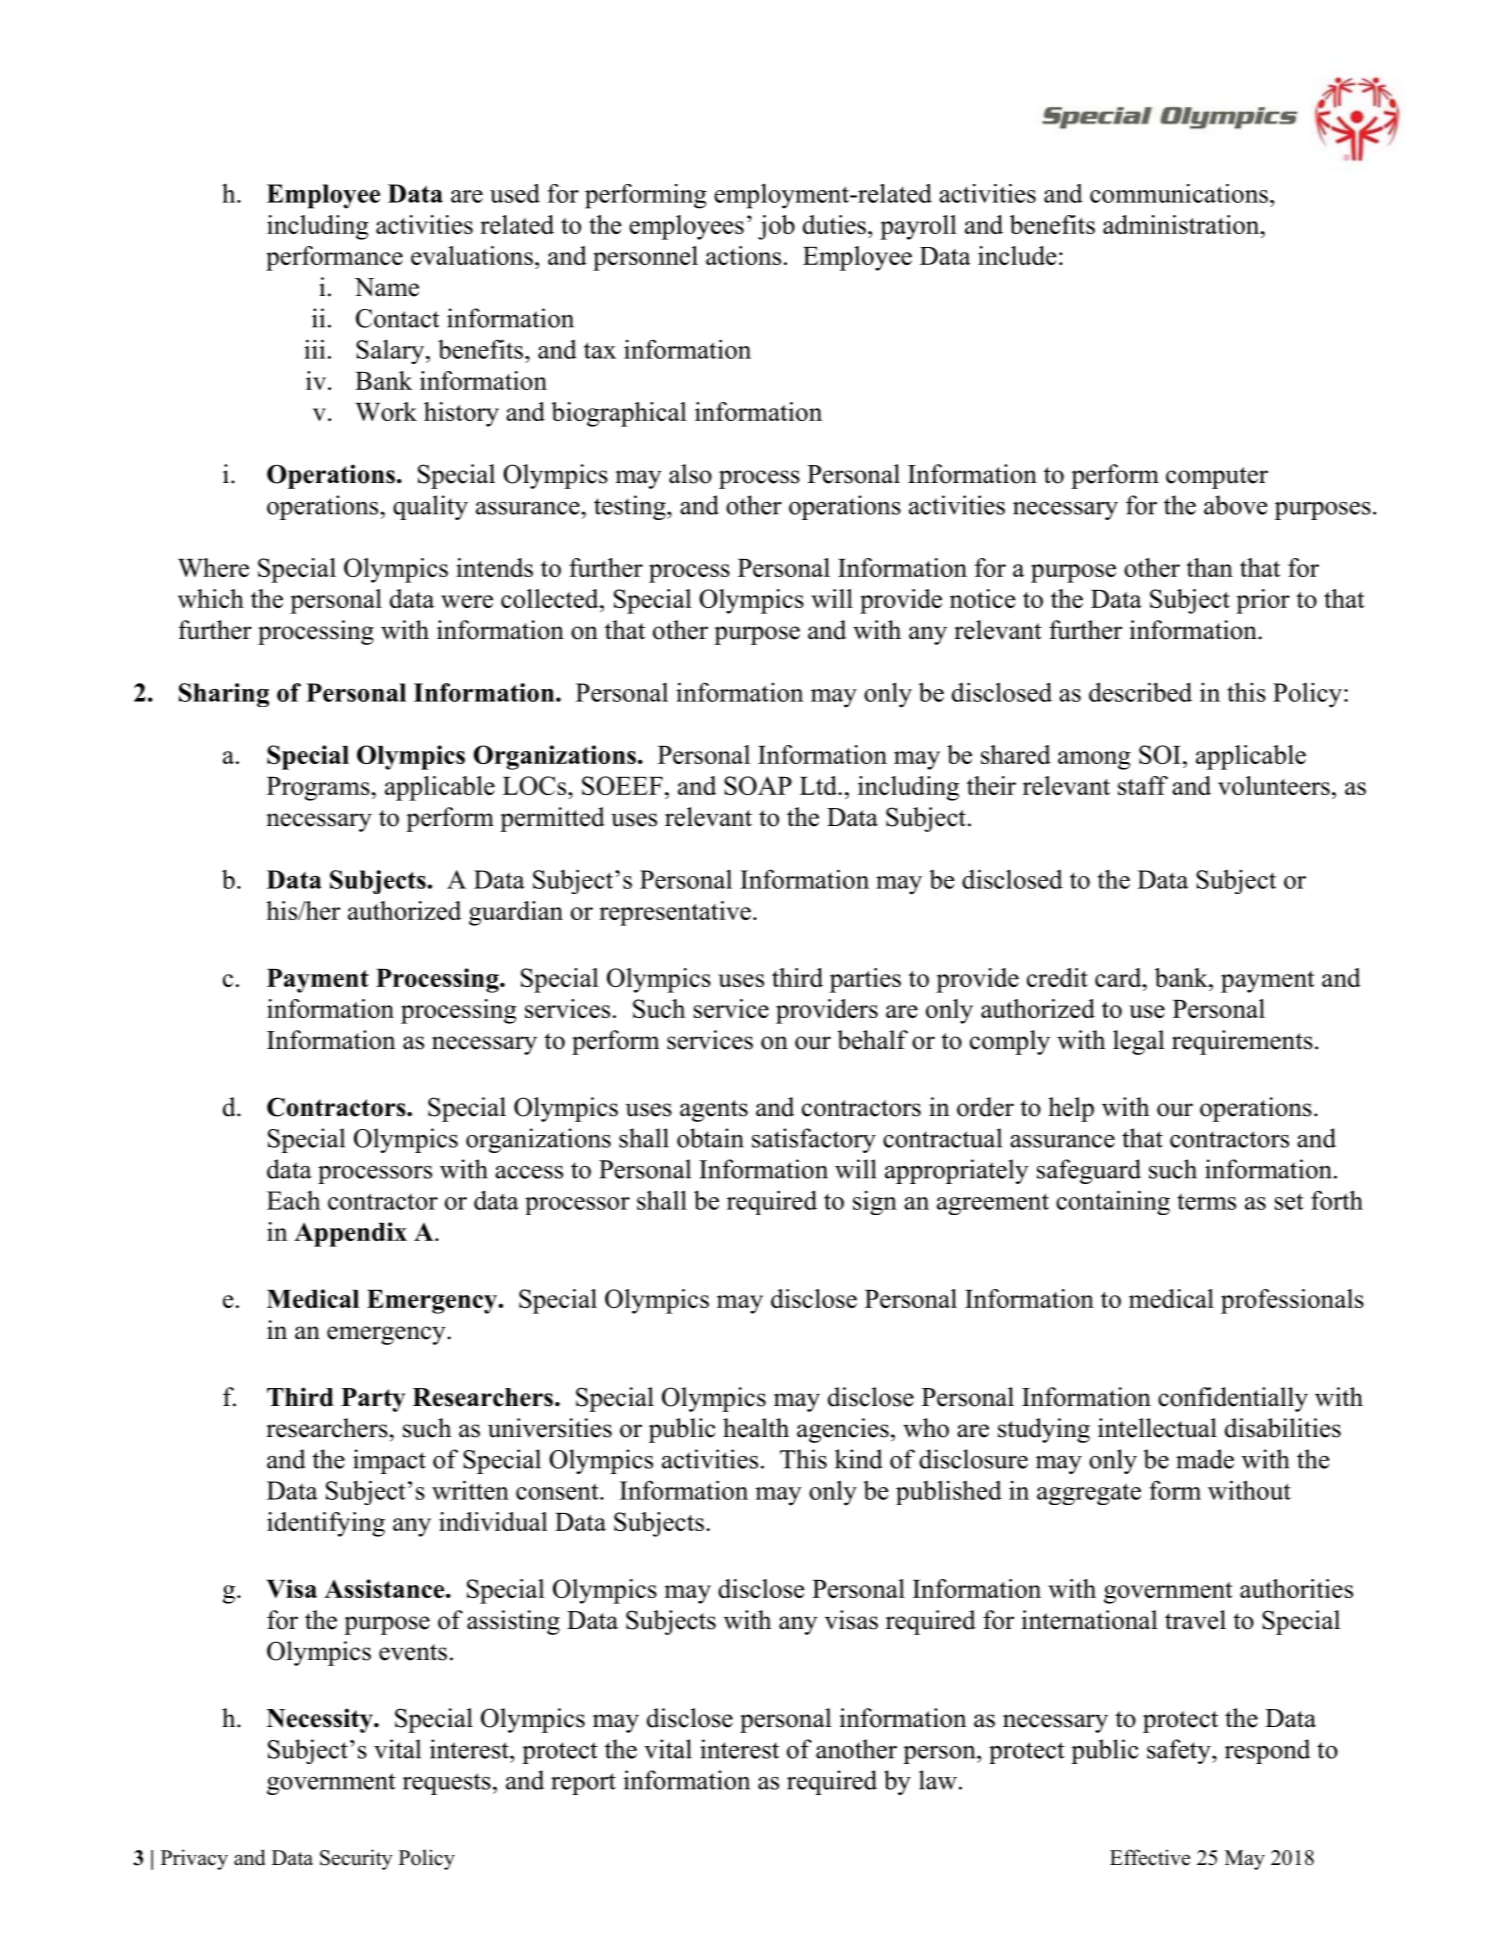 This screenshot has height=1952, width=1509. What do you see at coordinates (356, 1859) in the screenshot?
I see `Security` at bounding box center [356, 1859].
